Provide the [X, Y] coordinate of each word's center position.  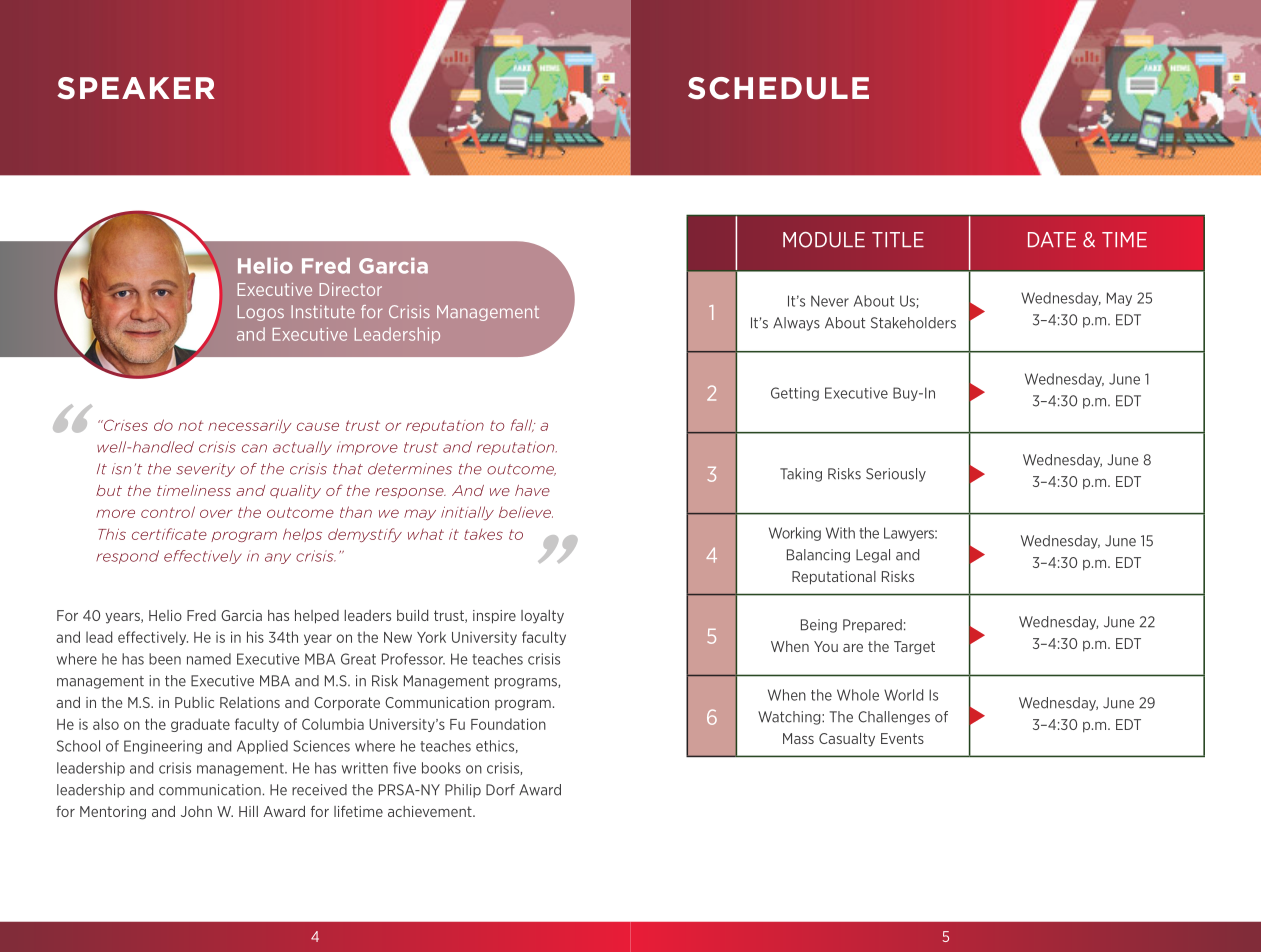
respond [127, 557]
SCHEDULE [778, 88]
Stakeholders [913, 323]
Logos [261, 313]
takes [483, 534]
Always [796, 324]
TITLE [898, 239]
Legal [873, 556]
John [196, 811]
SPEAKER [136, 88]
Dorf [500, 790]
